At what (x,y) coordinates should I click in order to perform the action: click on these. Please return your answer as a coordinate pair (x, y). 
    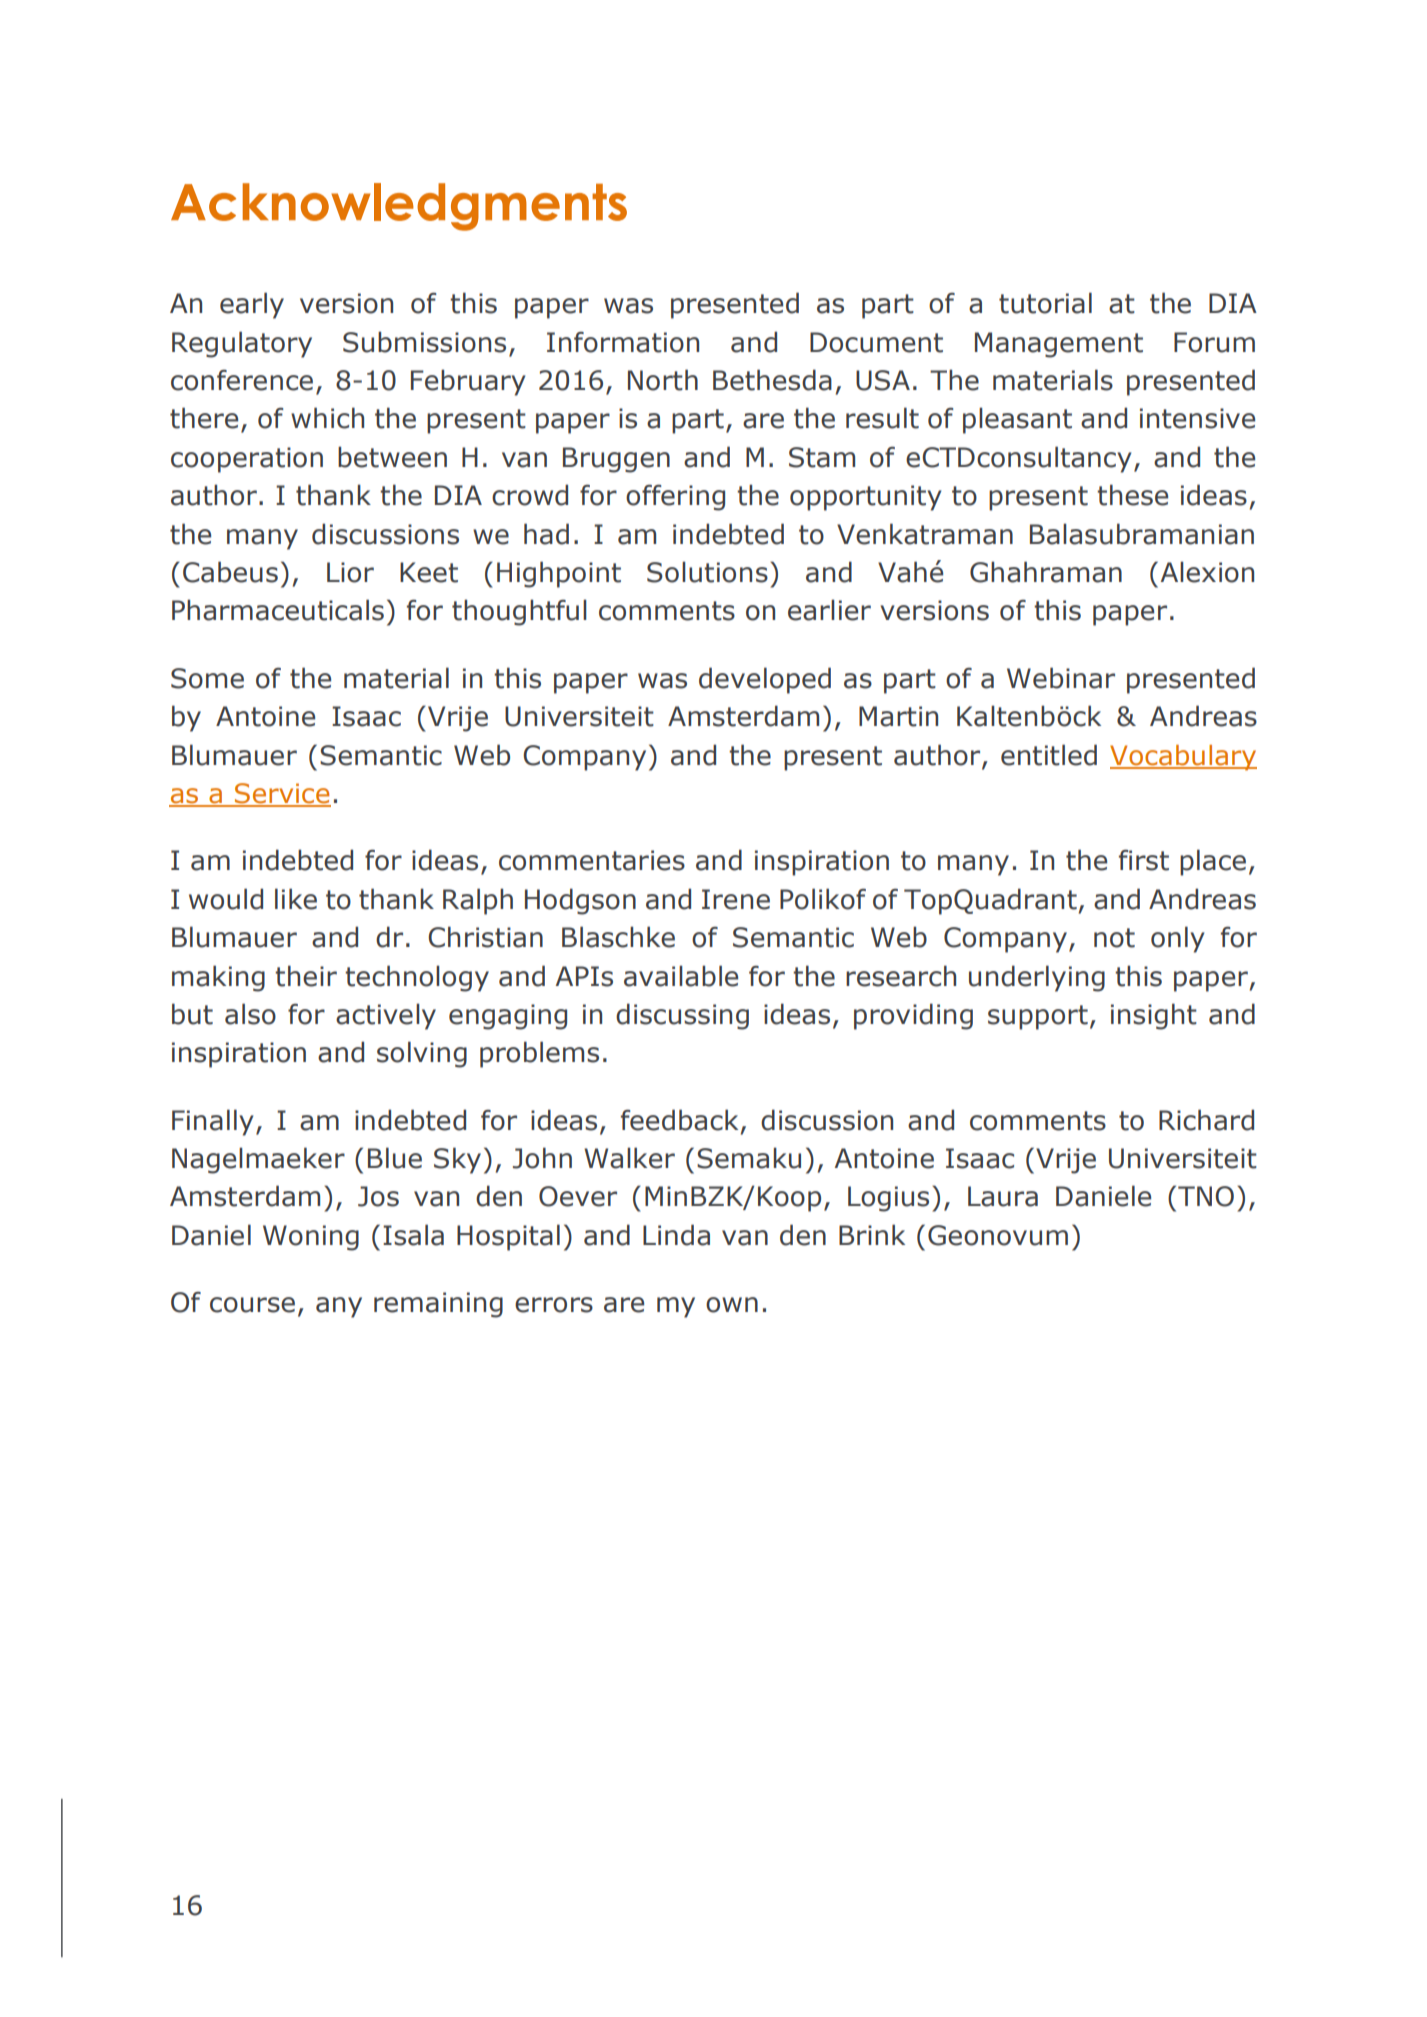
    Looking at the image, I should click on (1132, 495).
